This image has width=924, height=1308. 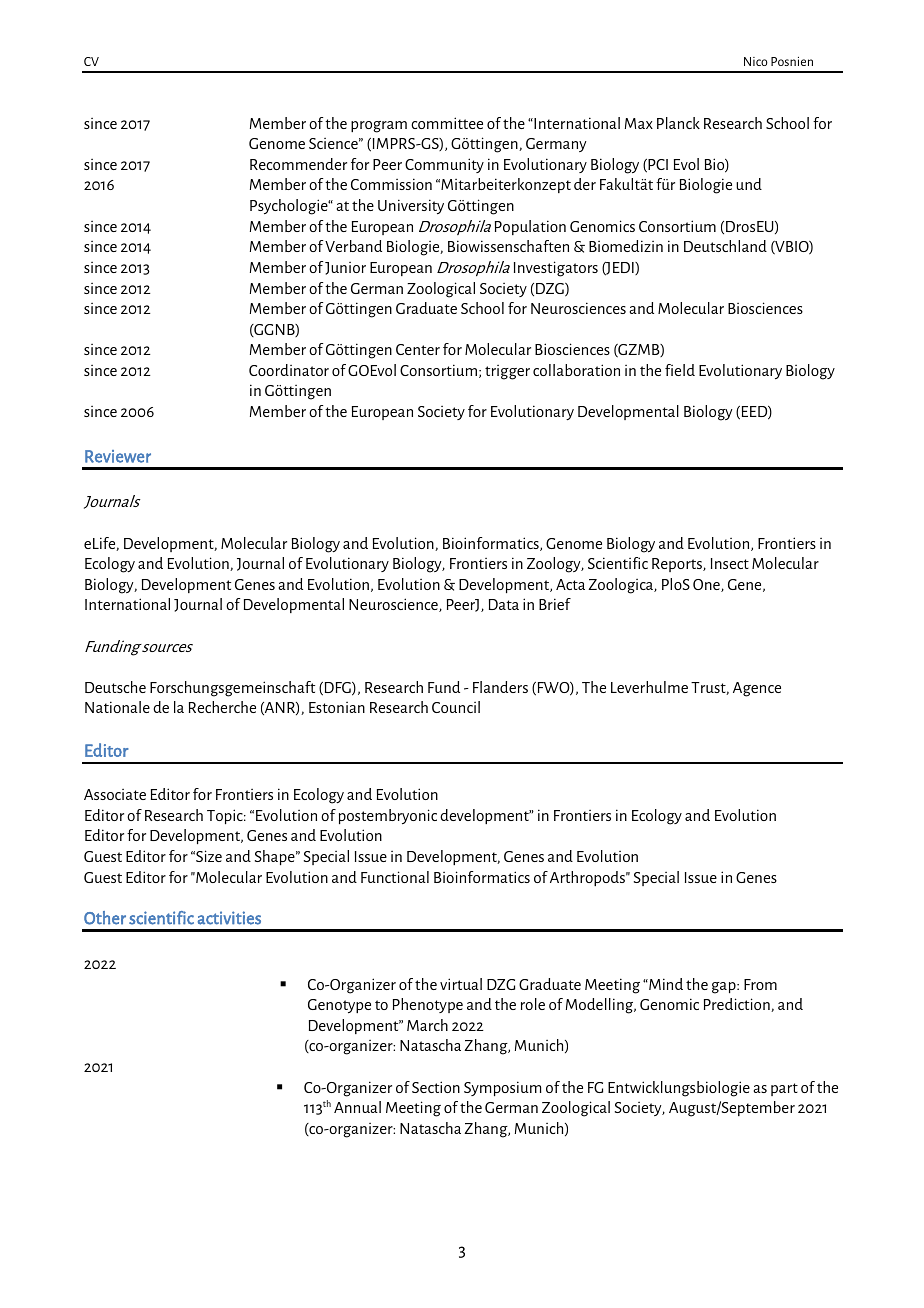 I want to click on committee, so click(x=447, y=123).
